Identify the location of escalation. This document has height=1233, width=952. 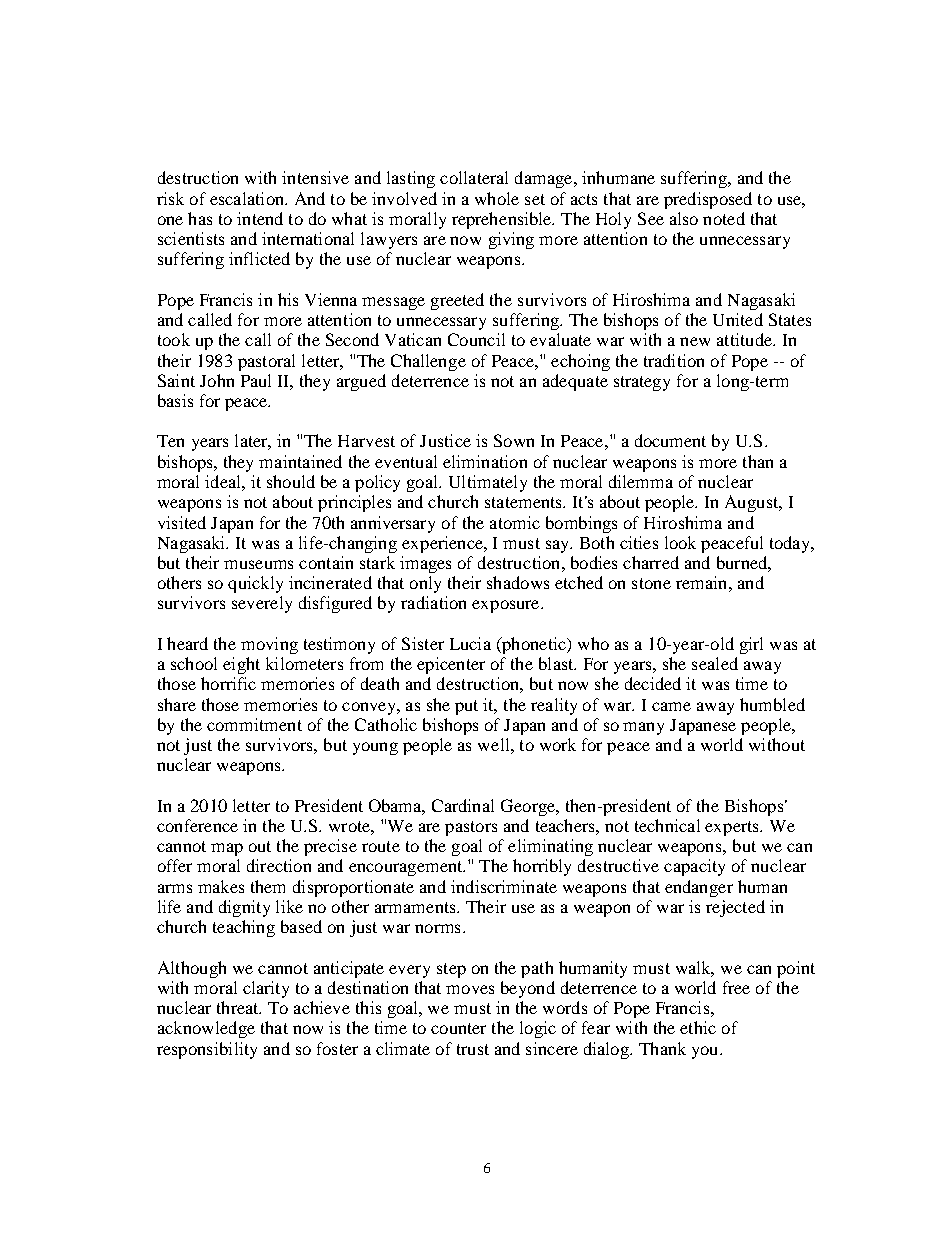
(248, 198).
